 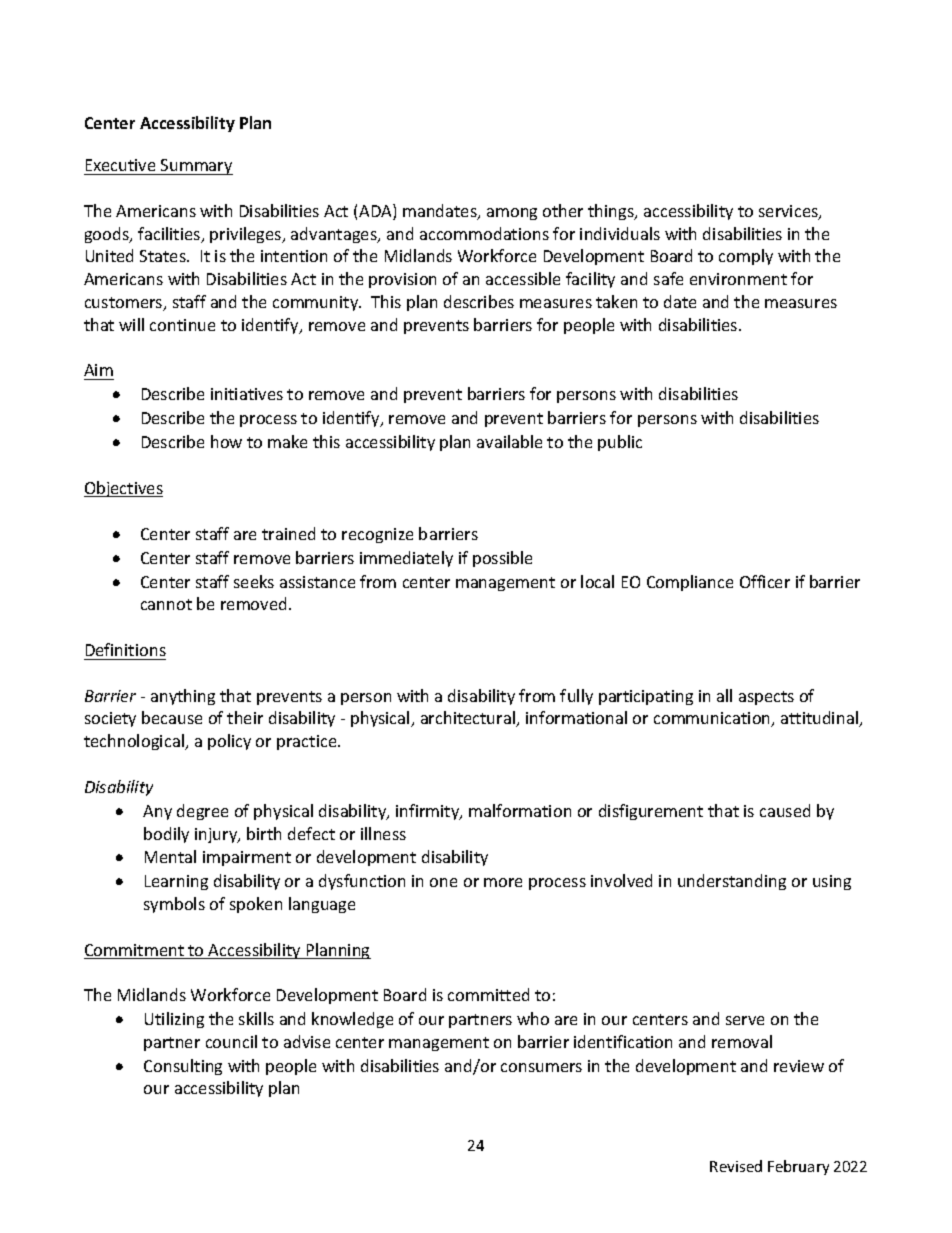 I want to click on Consulting, so click(x=183, y=1067).
